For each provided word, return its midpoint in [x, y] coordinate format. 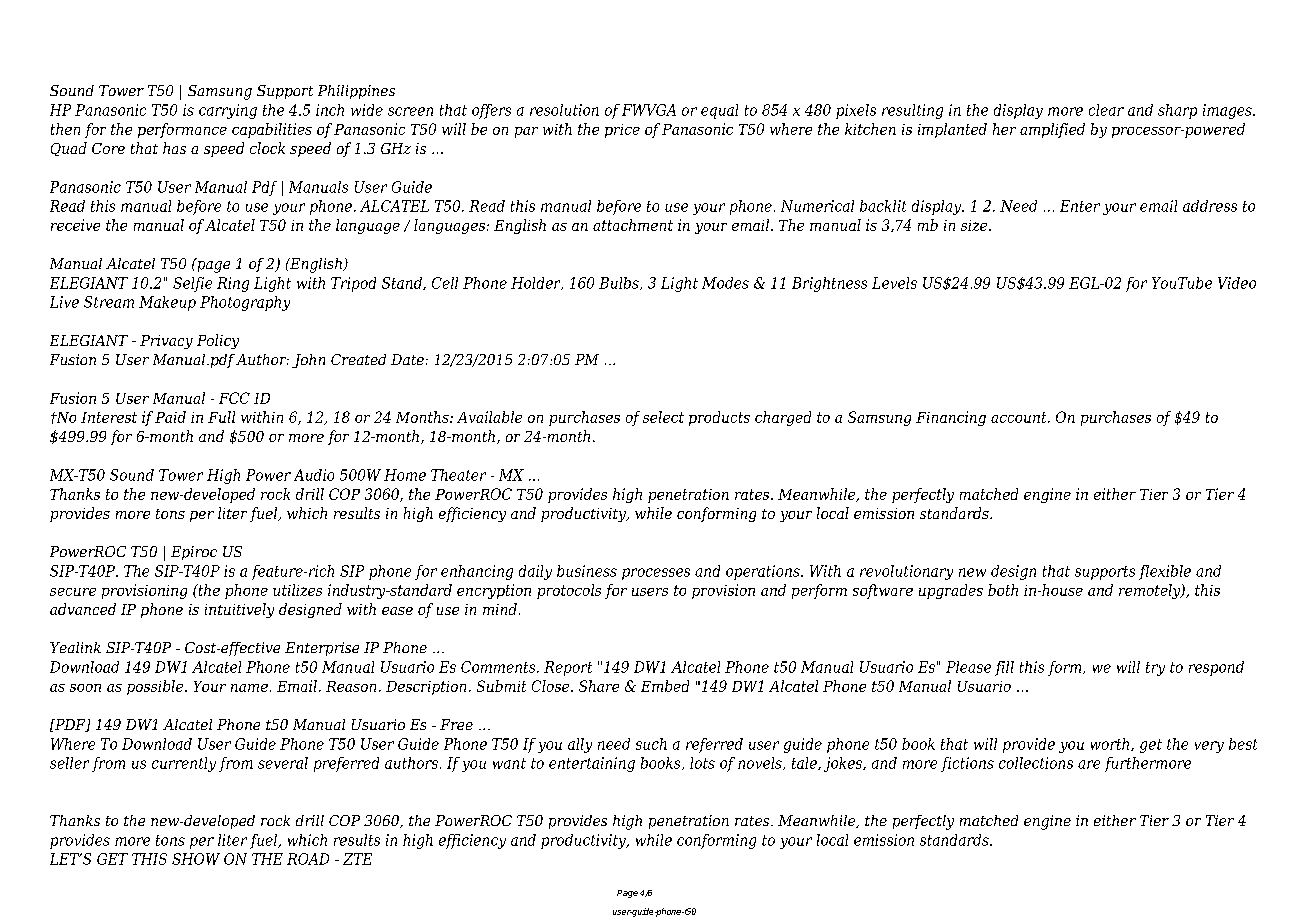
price [622, 131]
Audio [314, 475]
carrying [228, 111]
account [1020, 417]
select [663, 417]
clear [1106, 110]
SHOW [196, 859]
